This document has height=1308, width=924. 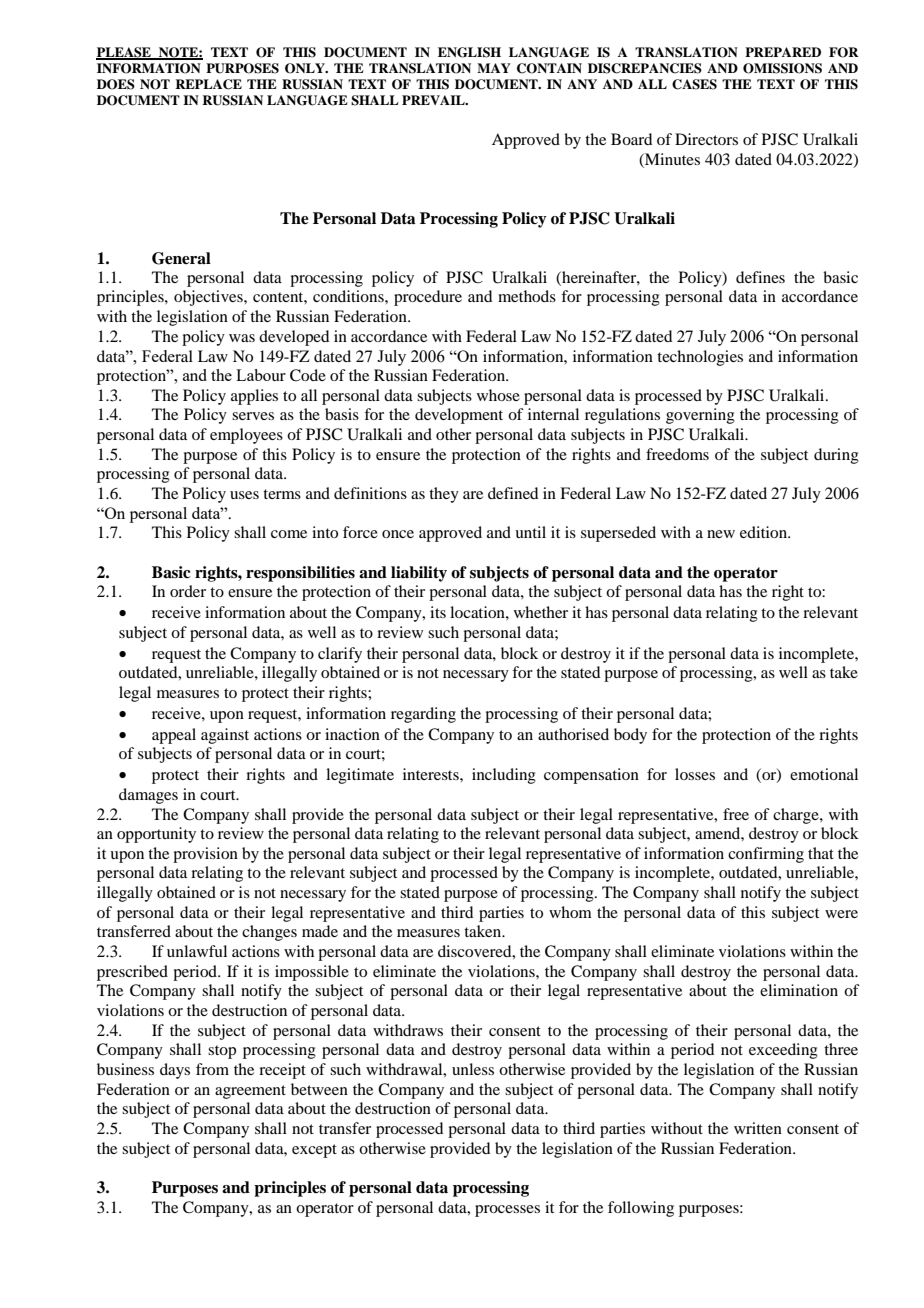 I want to click on defines, so click(x=760, y=277).
